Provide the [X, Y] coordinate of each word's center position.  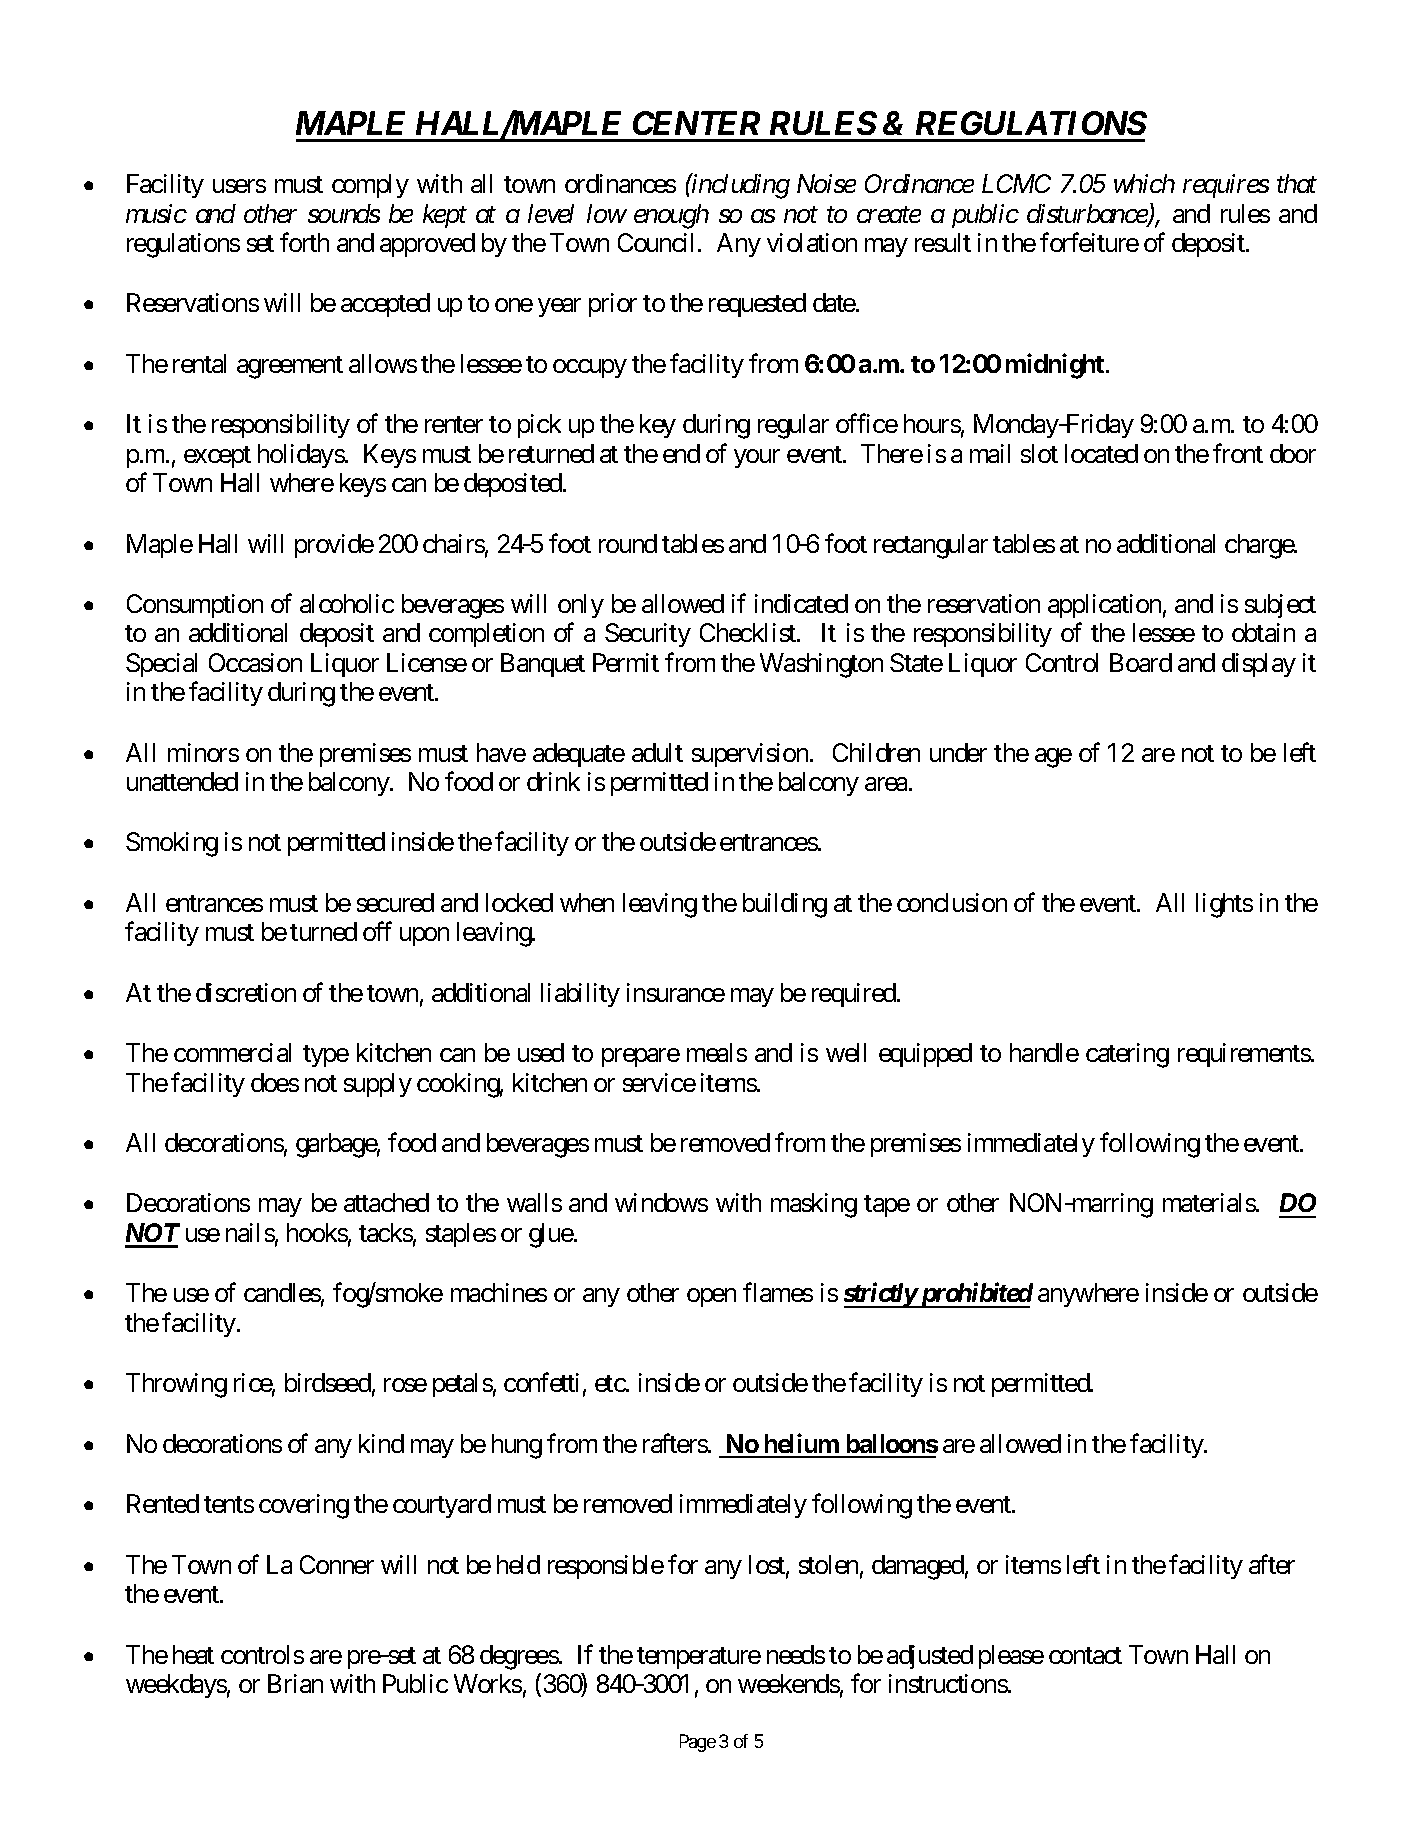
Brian [295, 1683]
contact [1085, 1655]
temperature [699, 1658]
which [1144, 183]
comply [370, 186]
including [740, 186]
